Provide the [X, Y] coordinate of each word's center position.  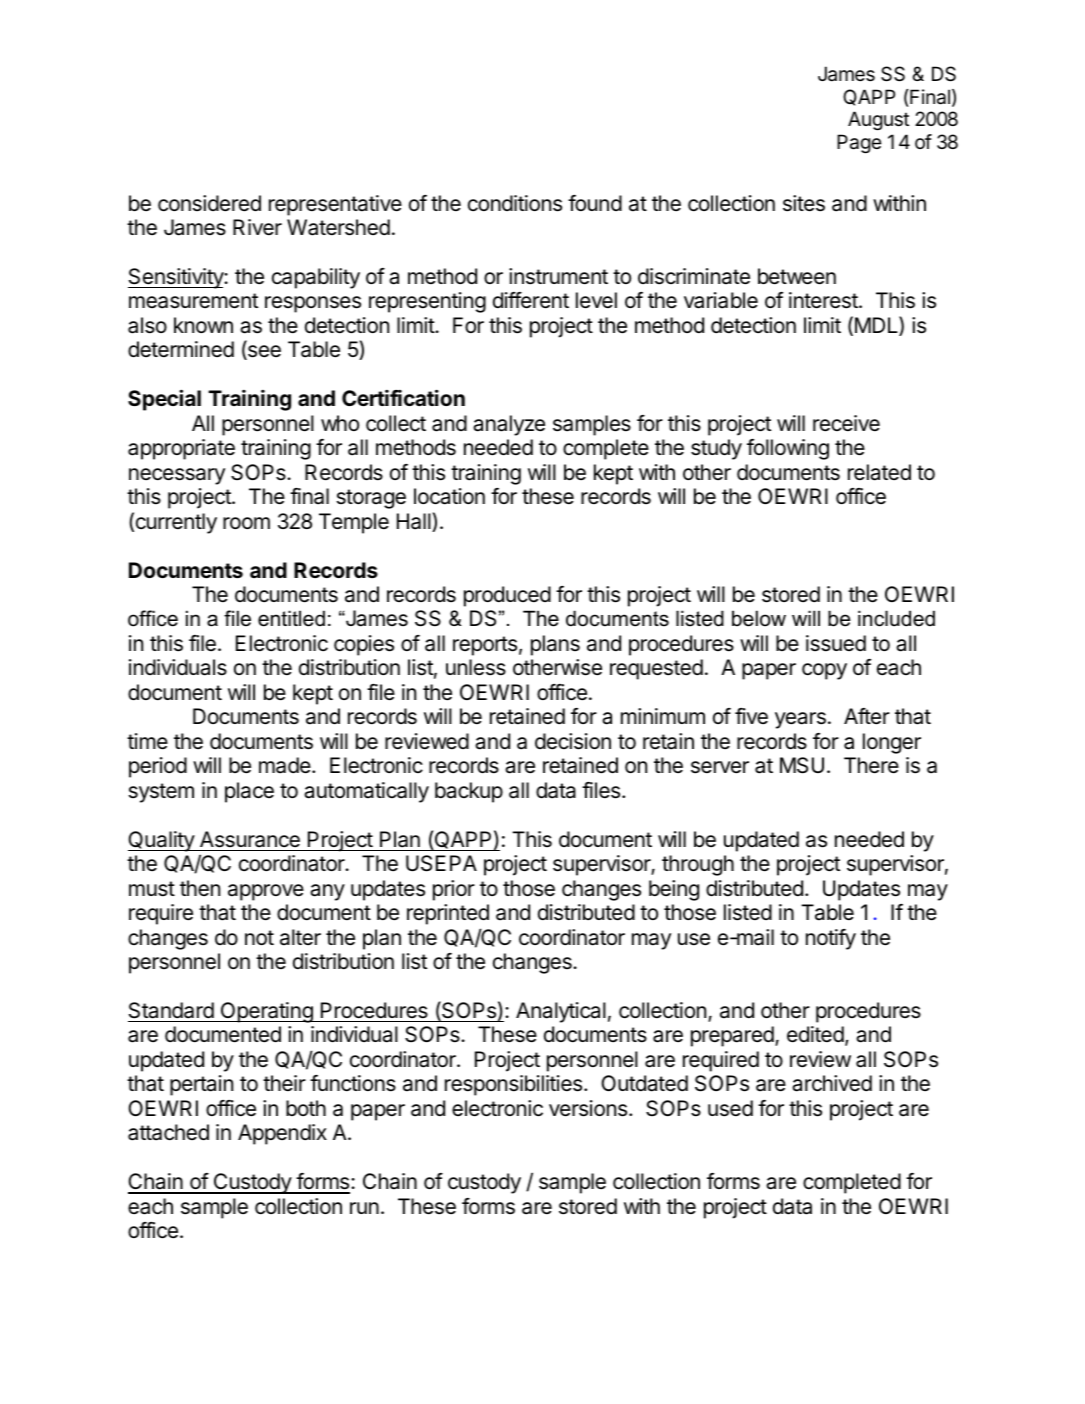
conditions [515, 203]
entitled [291, 618]
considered [209, 203]
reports [485, 646]
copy [824, 671]
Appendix [282, 1134]
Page [859, 143]
